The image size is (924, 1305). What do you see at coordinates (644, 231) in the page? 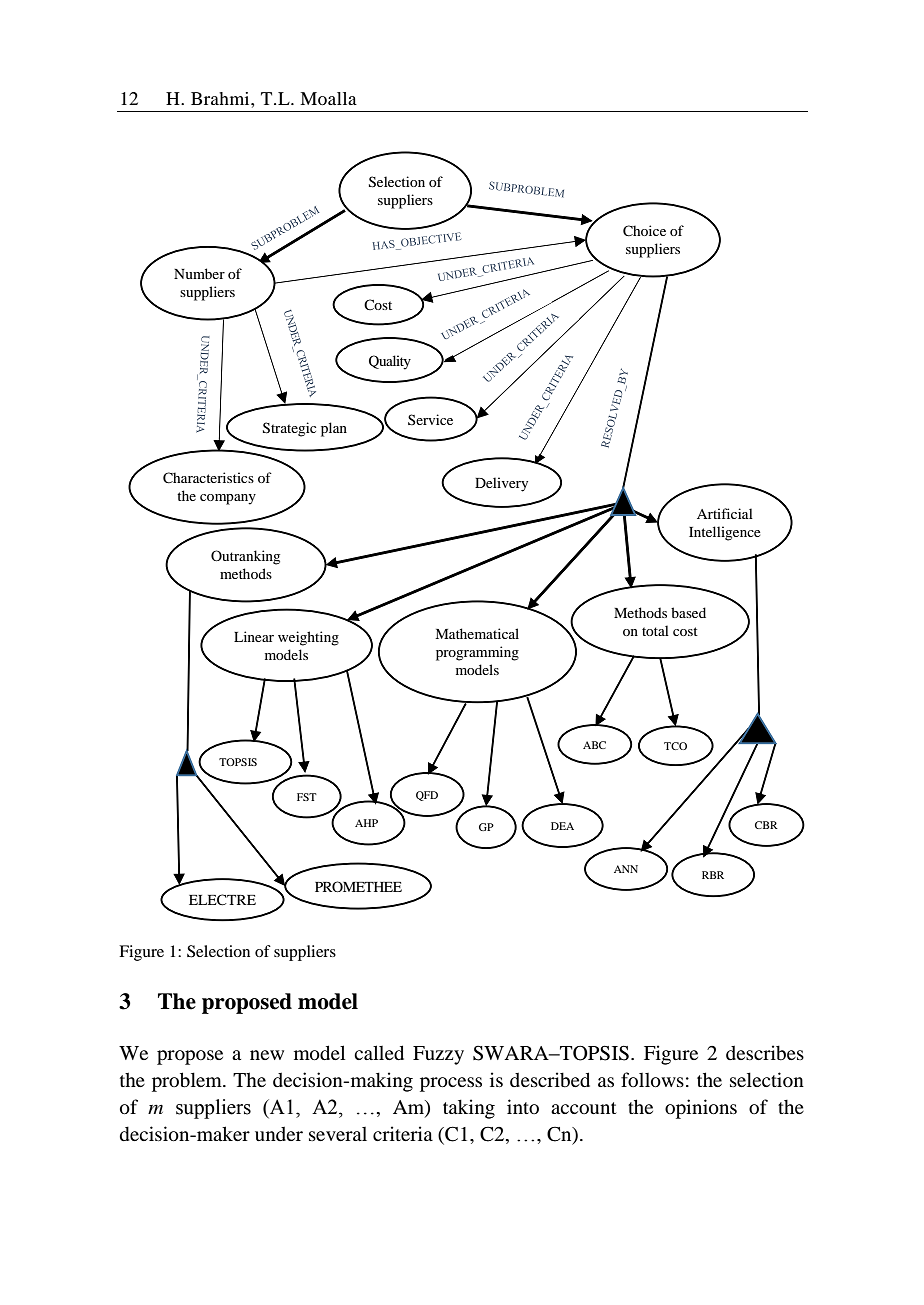
I see `Choice` at bounding box center [644, 231].
